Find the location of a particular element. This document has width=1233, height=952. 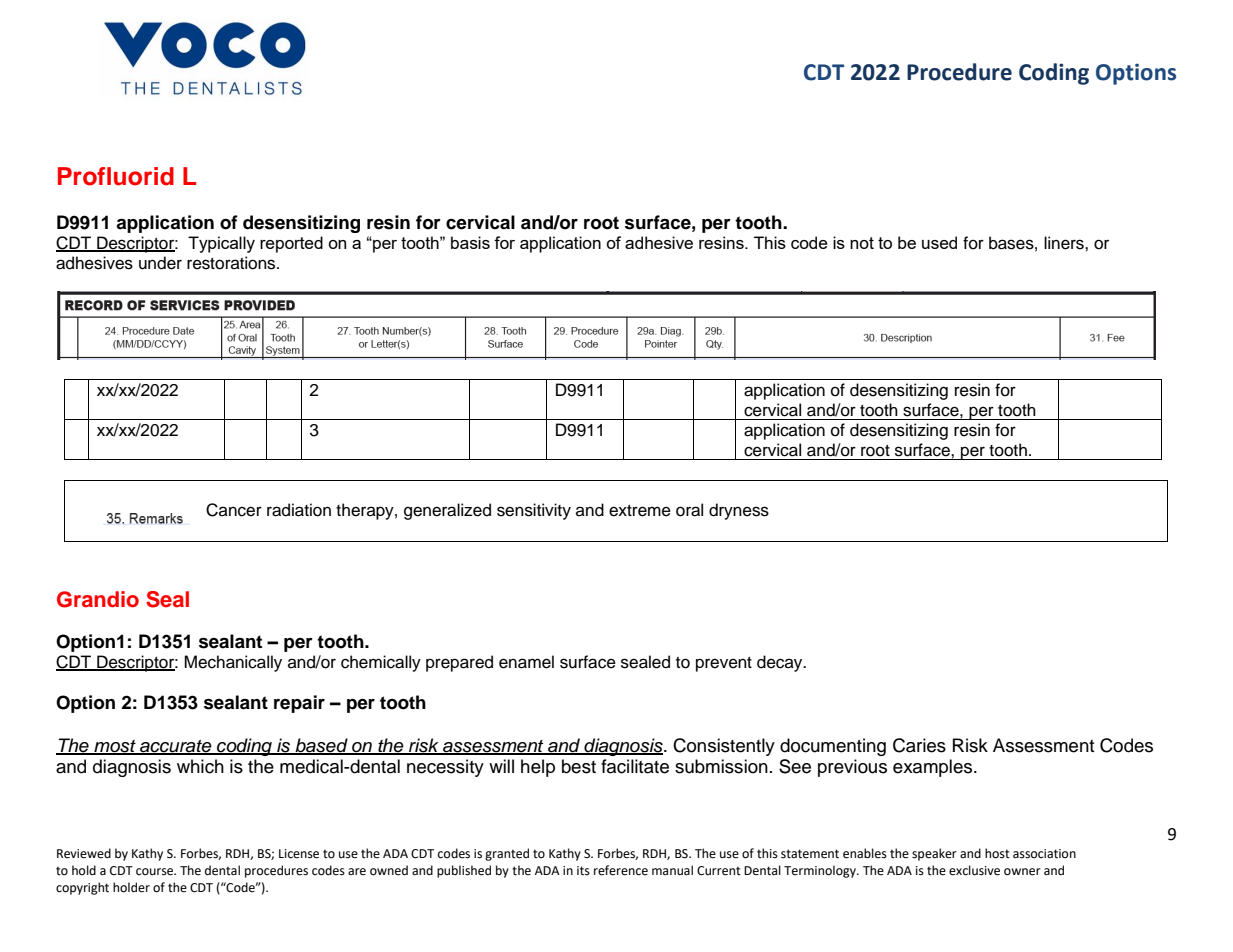

restorations is located at coordinates (232, 263).
